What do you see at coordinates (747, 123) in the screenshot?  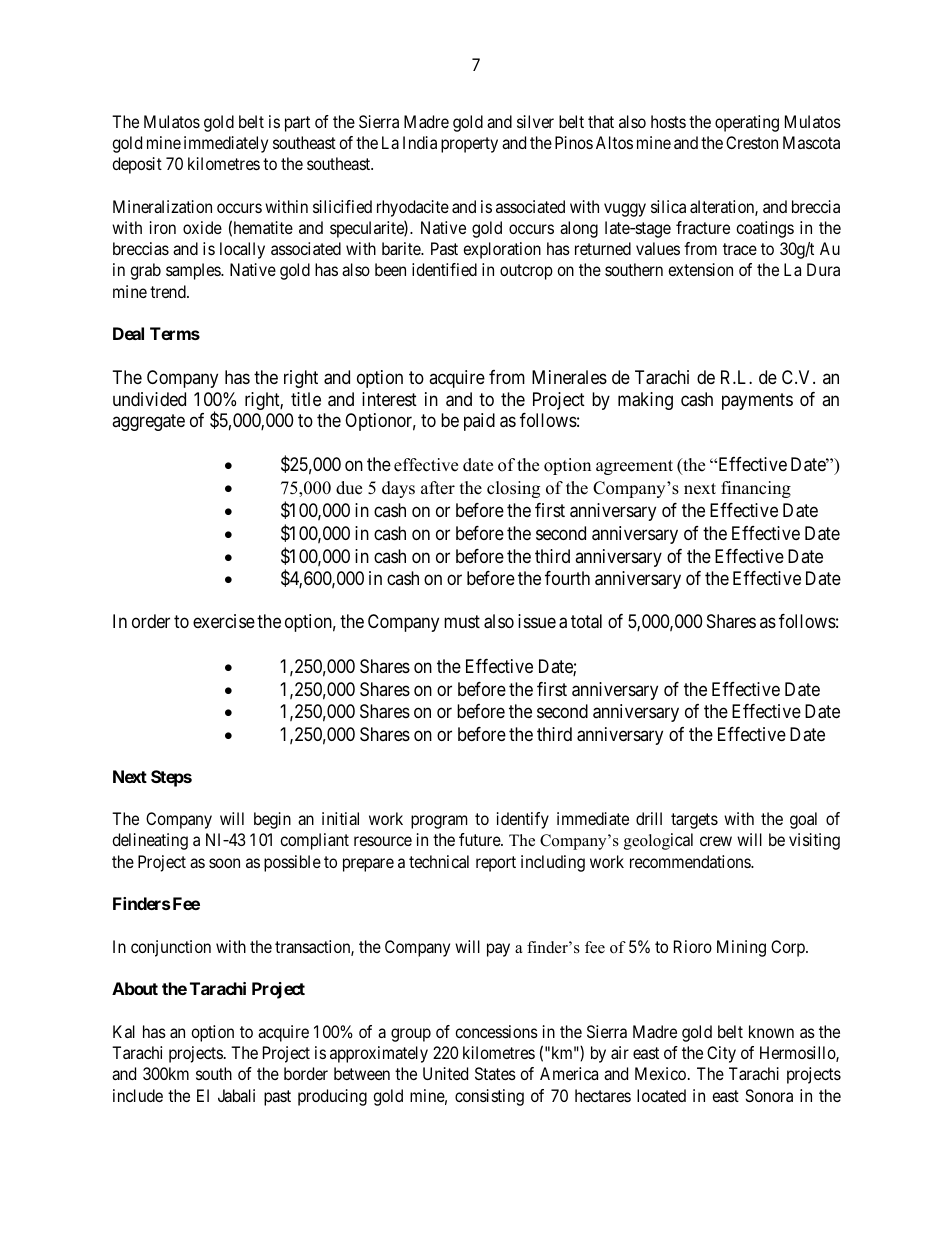 I see `operating` at bounding box center [747, 123].
